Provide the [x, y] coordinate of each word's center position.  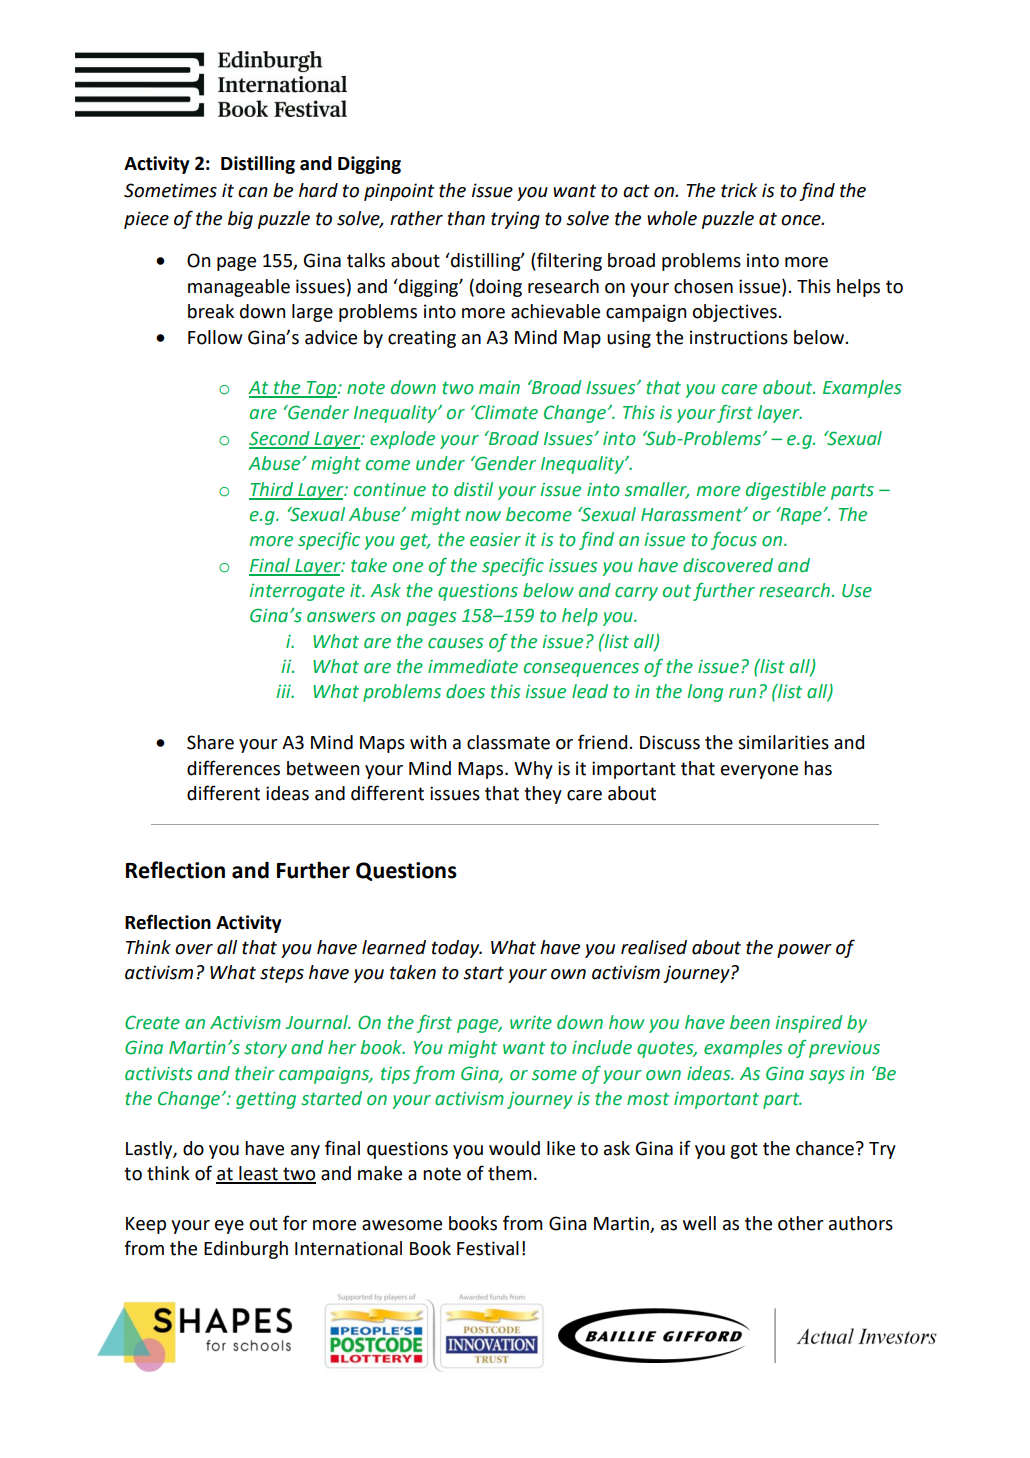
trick [739, 190]
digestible [786, 491]
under [440, 463]
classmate [508, 742]
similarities [783, 742]
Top [321, 389]
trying [515, 220]
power [804, 951]
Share [210, 742]
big [240, 220]
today [457, 949]
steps [282, 974]
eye [229, 1227]
